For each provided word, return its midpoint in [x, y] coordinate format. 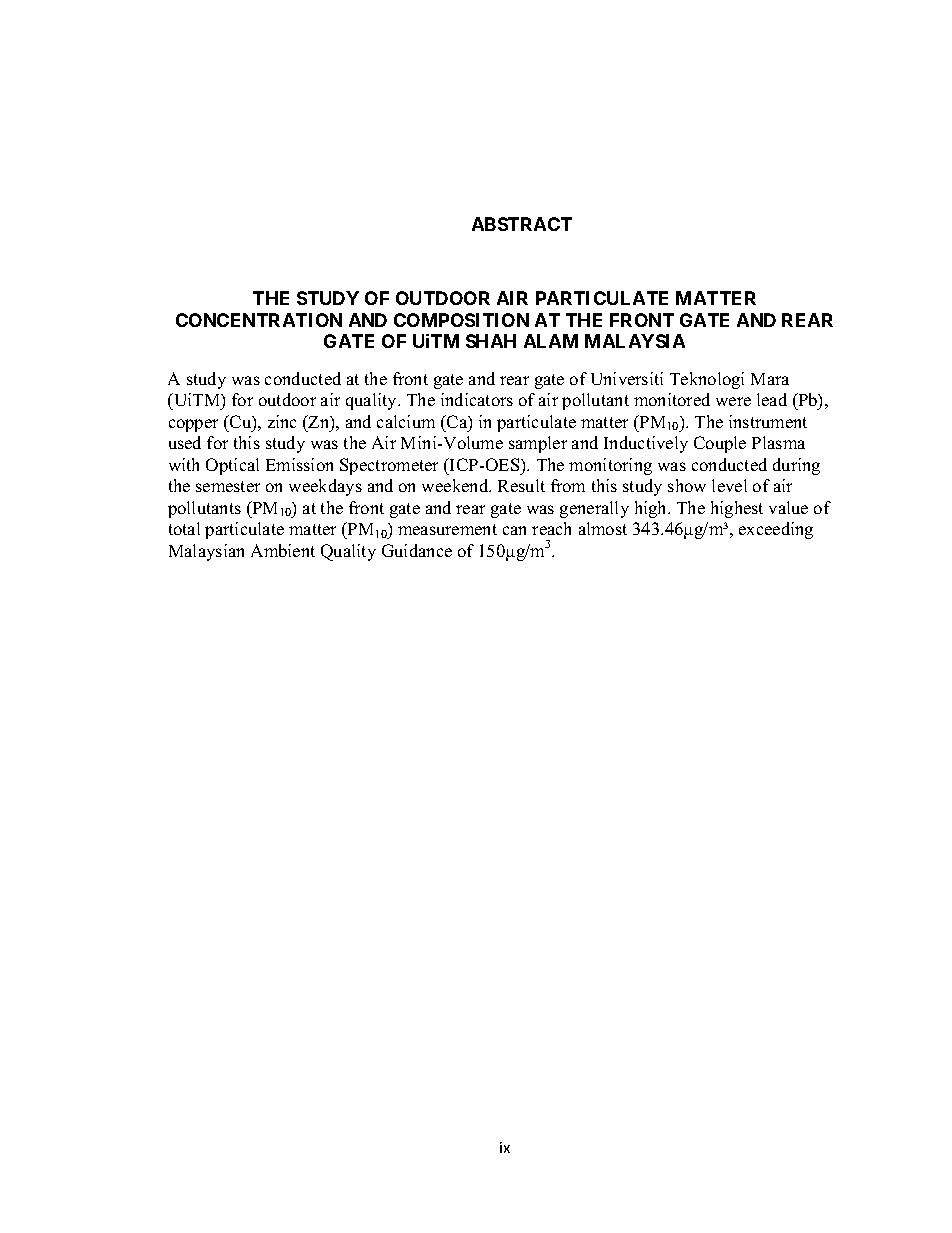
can [514, 530]
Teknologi [707, 380]
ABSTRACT [522, 224]
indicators [477, 399]
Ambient [283, 550]
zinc [282, 421]
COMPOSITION [461, 320]
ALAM [551, 341]
